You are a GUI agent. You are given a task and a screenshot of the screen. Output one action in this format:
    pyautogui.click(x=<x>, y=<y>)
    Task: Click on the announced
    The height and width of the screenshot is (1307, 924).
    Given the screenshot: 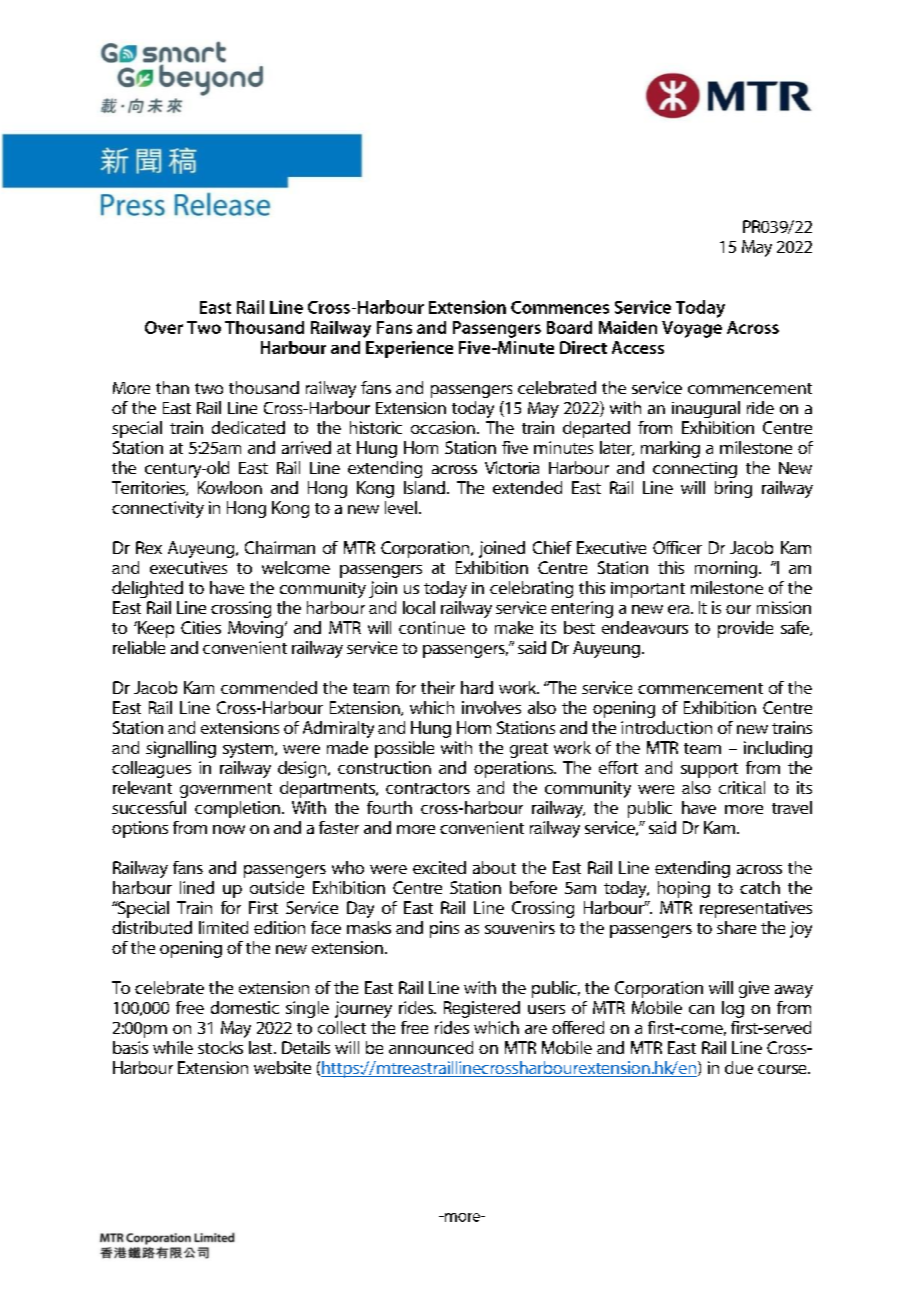 What is the action you would take?
    pyautogui.click(x=431, y=1047)
